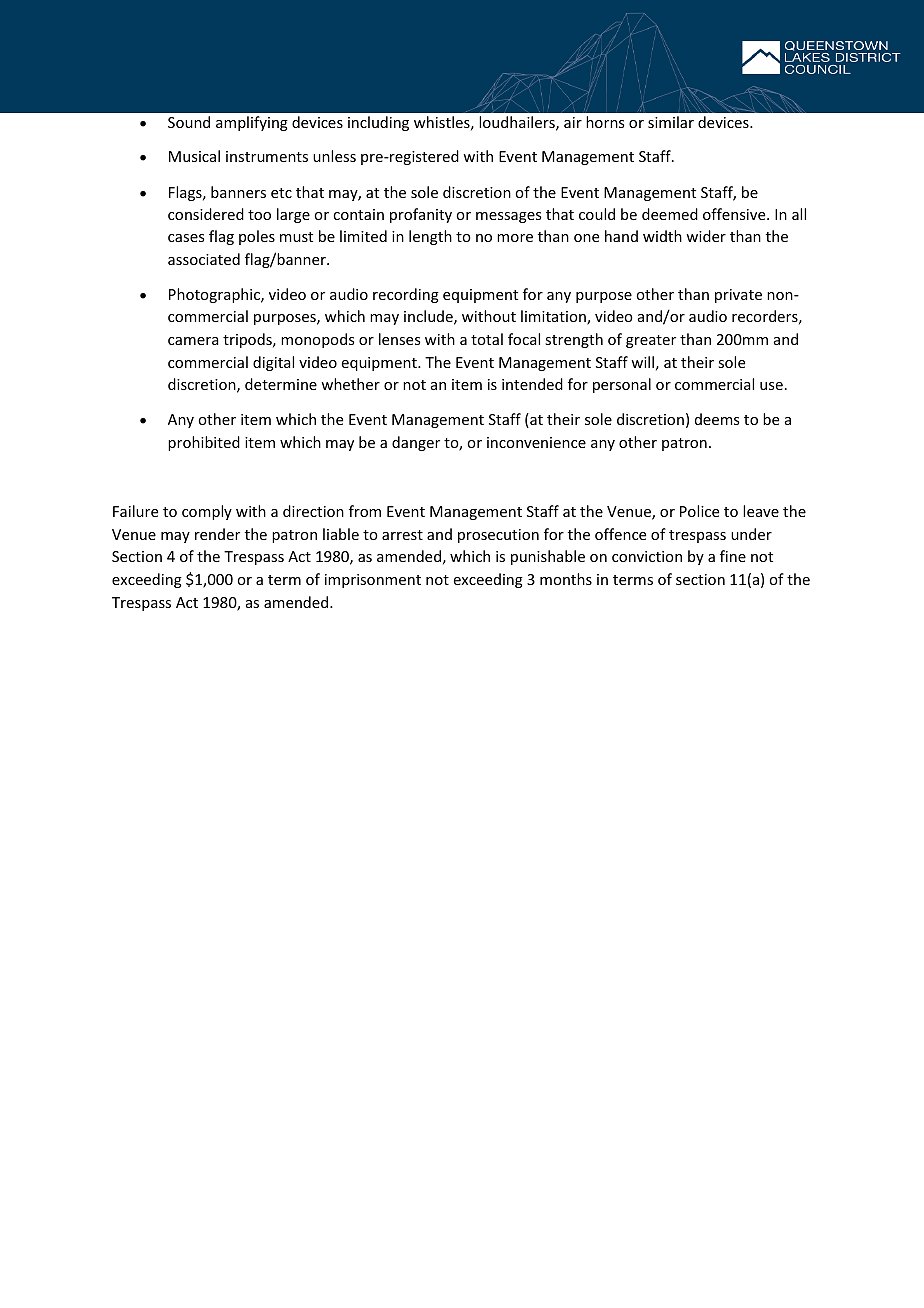 Image resolution: width=924 pixels, height=1308 pixels. Describe the element at coordinates (733, 556) in the image. I see `fine` at that location.
